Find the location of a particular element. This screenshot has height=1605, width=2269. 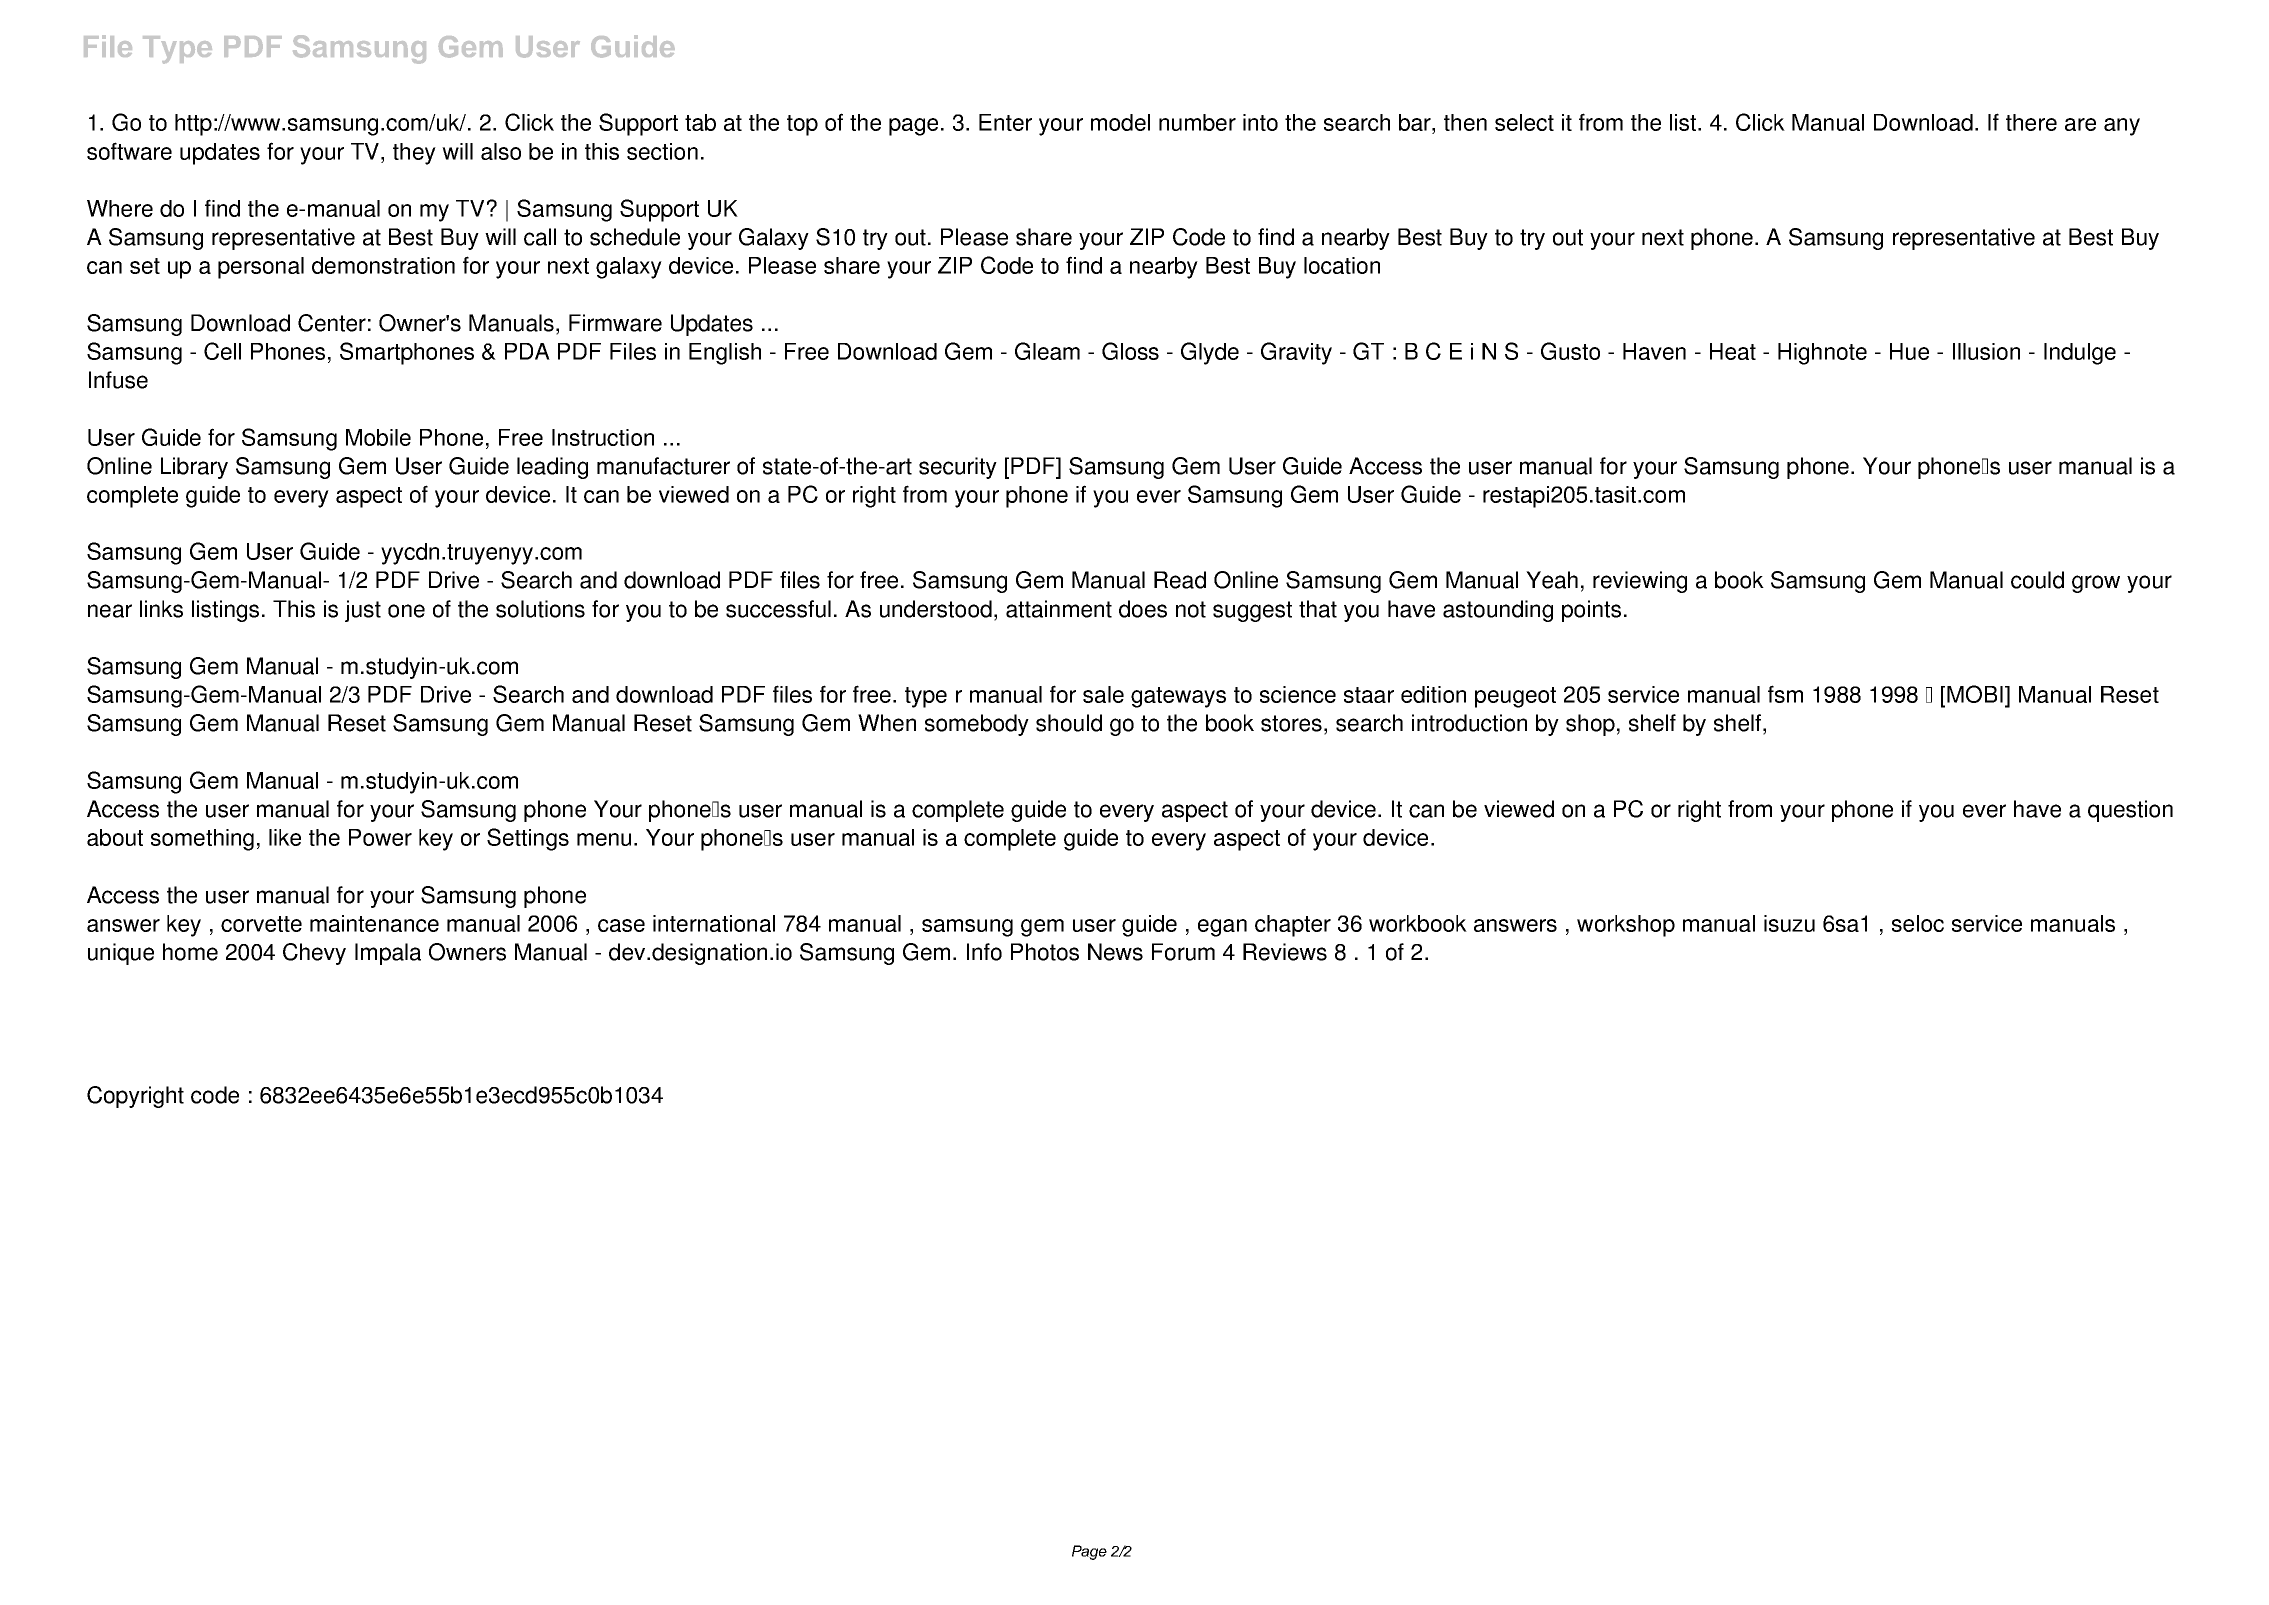

Hue is located at coordinates (1909, 351).
